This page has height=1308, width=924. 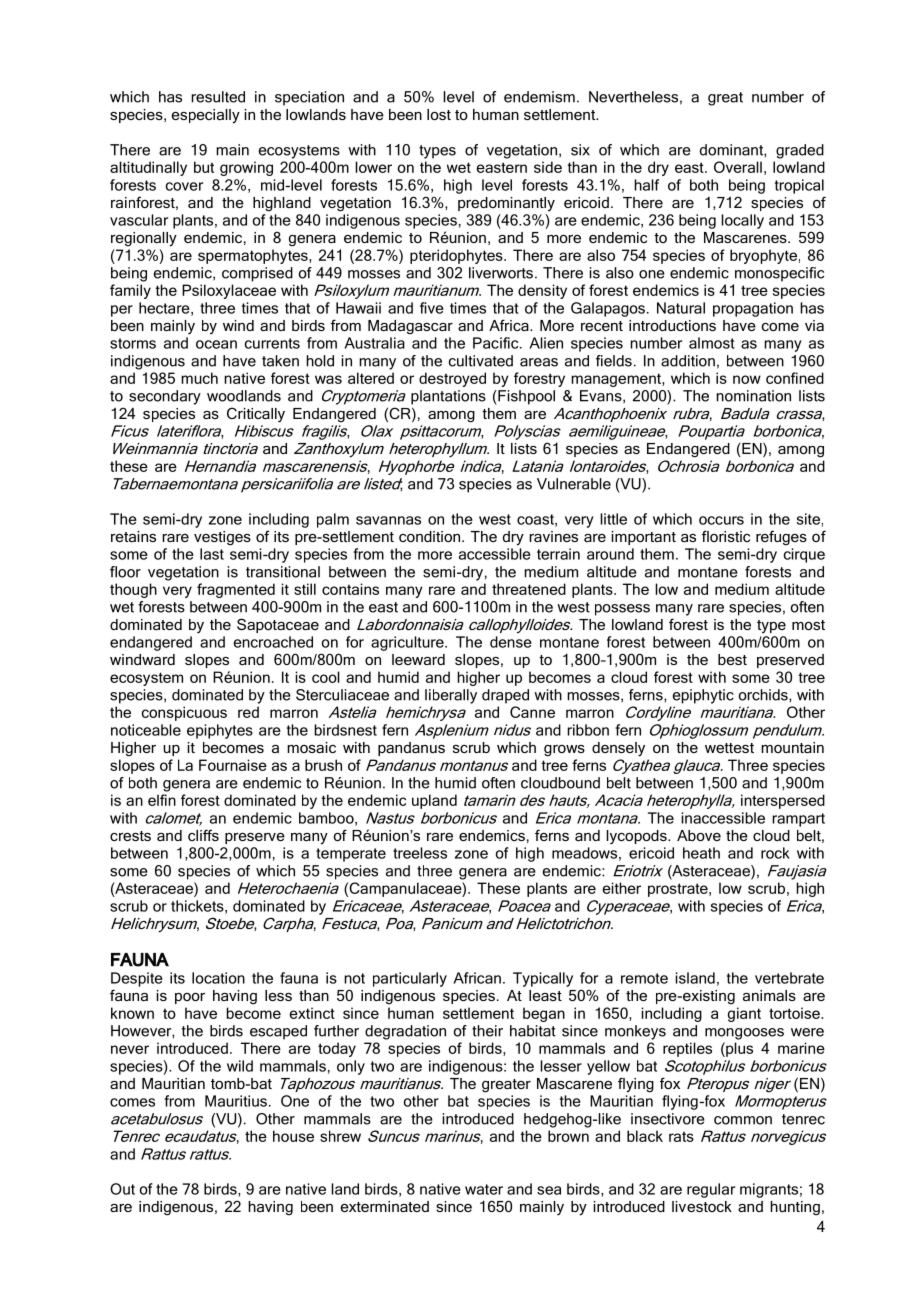 I want to click on especially, so click(x=206, y=116).
